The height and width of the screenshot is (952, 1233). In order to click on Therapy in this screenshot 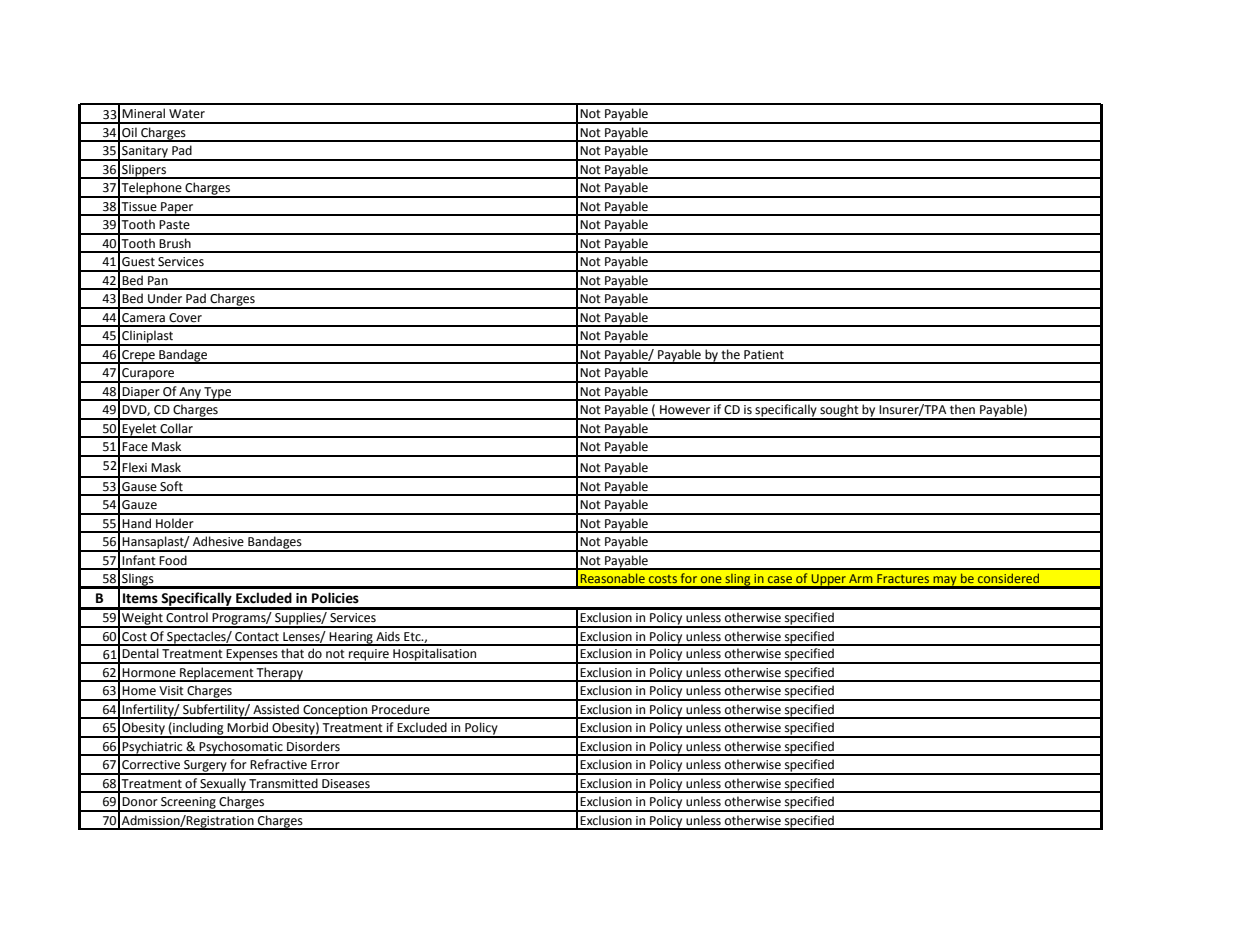, I will do `click(280, 674)`.
